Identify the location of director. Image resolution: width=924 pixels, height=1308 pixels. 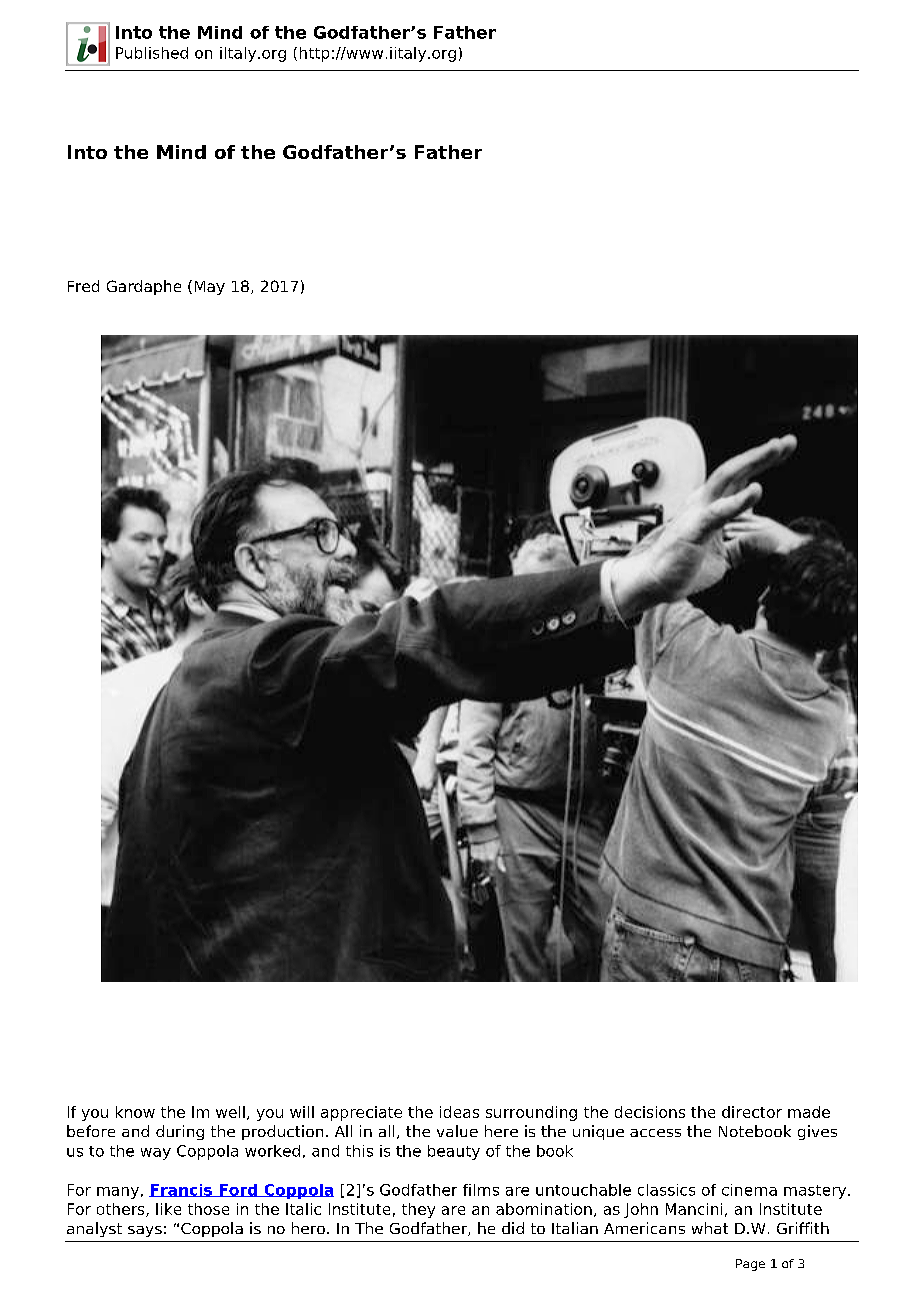
(752, 1112).
